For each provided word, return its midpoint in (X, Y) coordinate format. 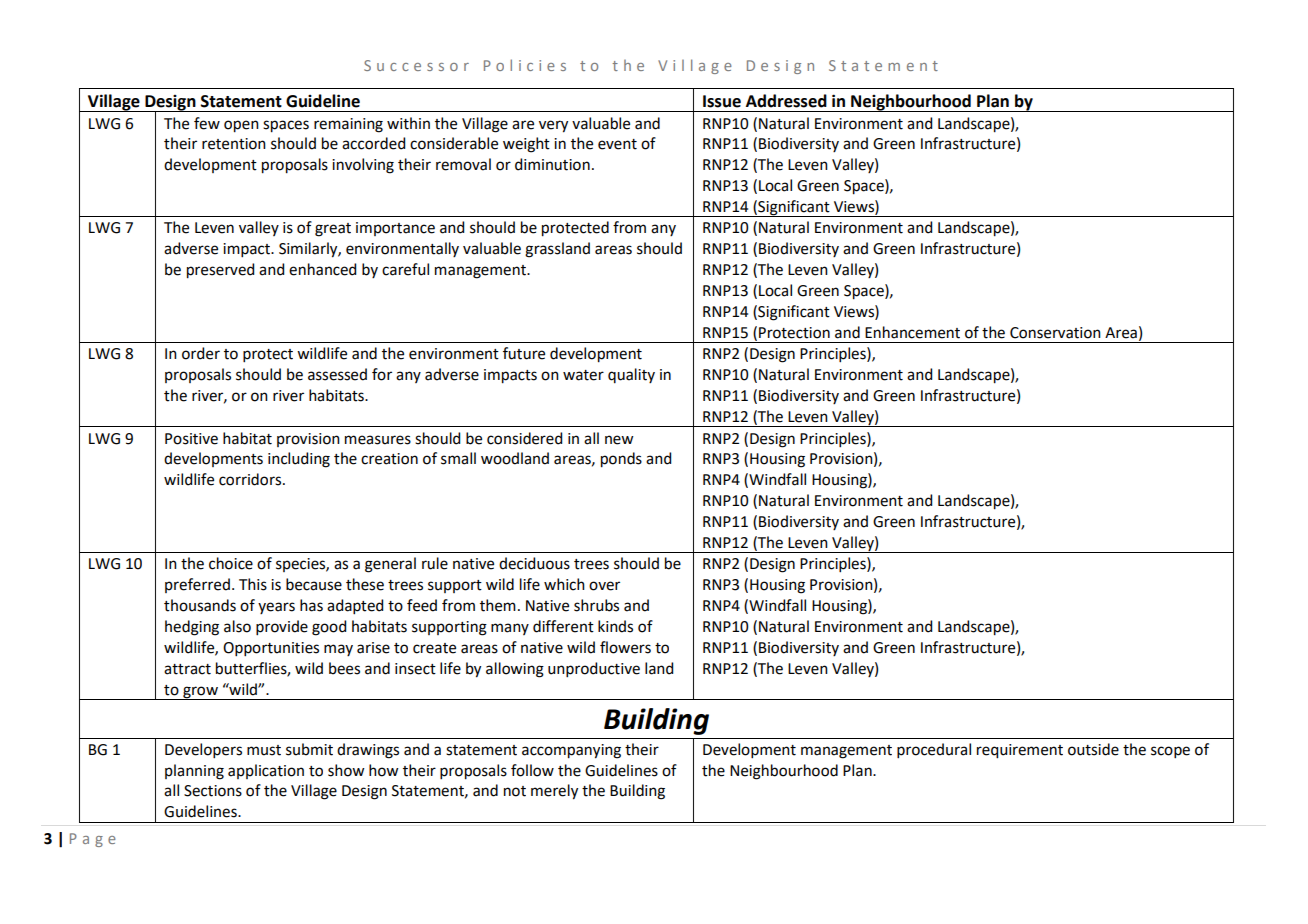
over (604, 586)
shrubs (596, 605)
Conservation (1055, 333)
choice (231, 563)
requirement (1020, 751)
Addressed (786, 101)
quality (631, 375)
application (266, 771)
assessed (337, 374)
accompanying (571, 751)
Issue (722, 101)
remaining (348, 125)
